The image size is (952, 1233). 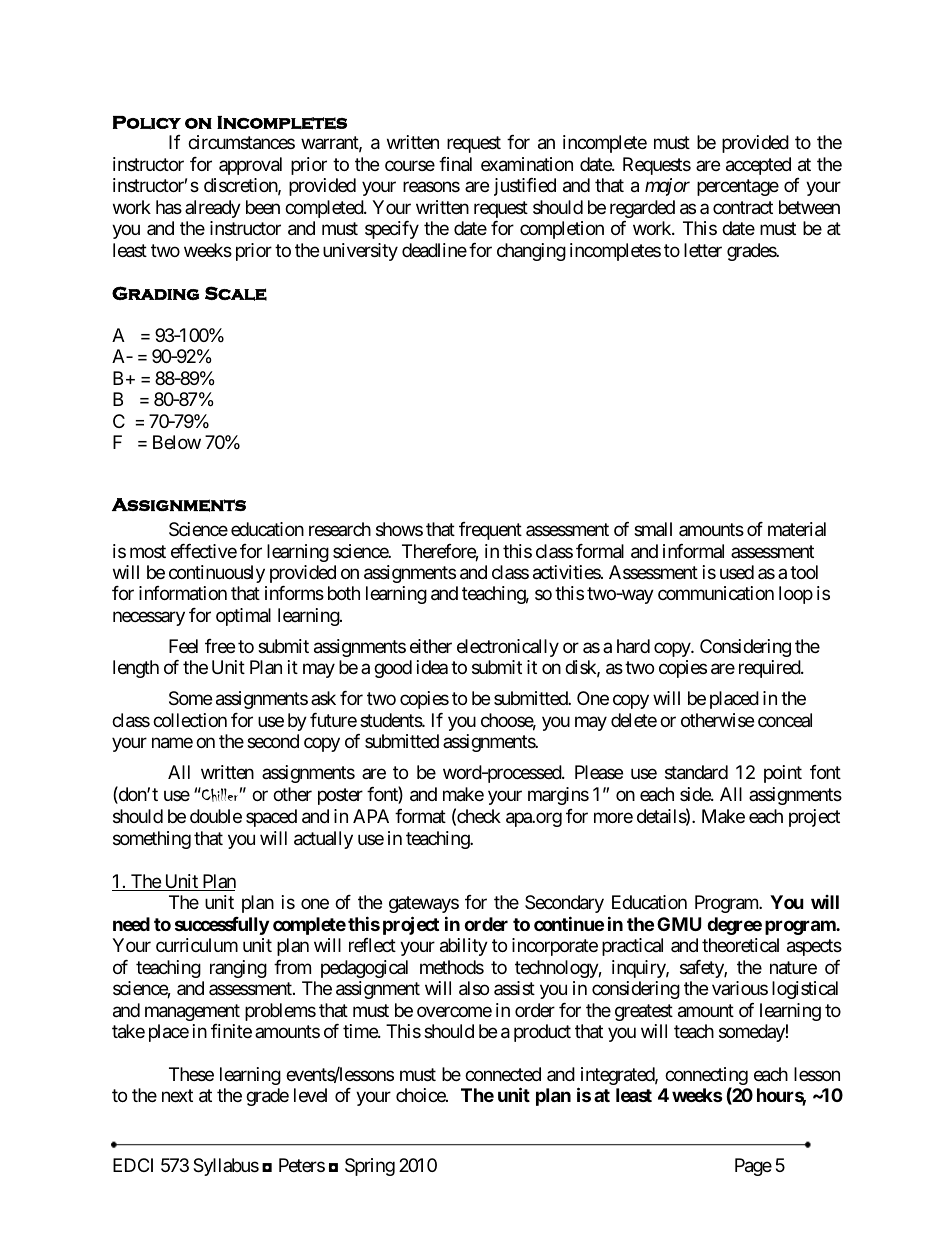 What do you see at coordinates (220, 646) in the document?
I see `free` at bounding box center [220, 646].
